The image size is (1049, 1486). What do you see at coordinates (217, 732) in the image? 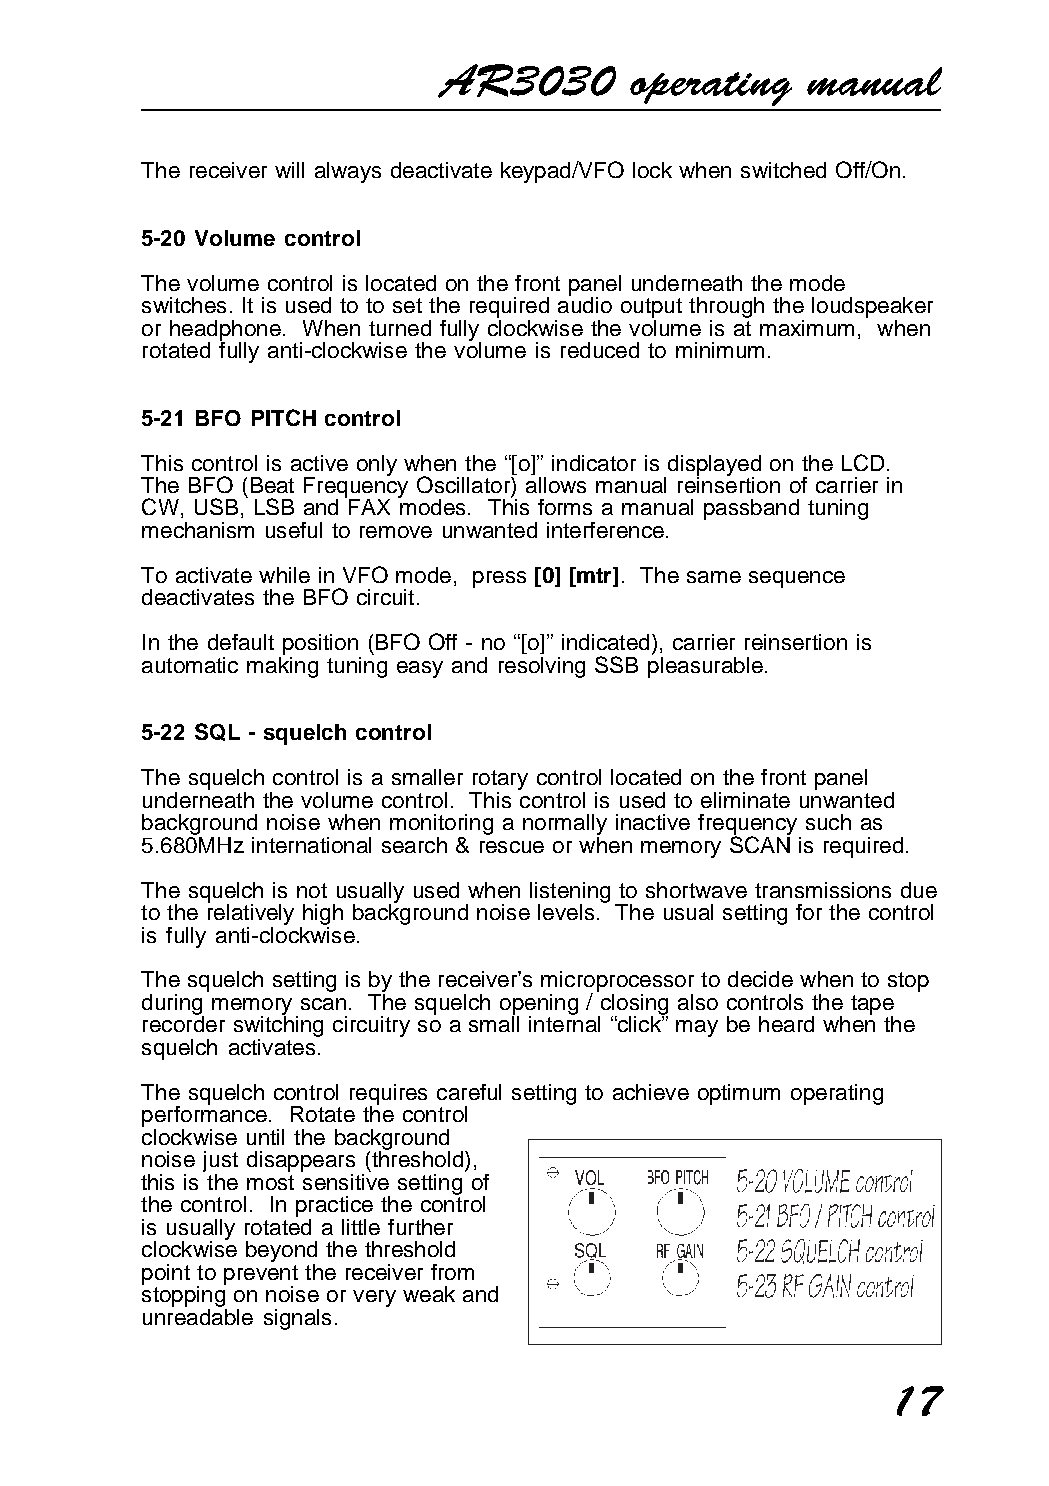
I see `SQL` at bounding box center [217, 732].
